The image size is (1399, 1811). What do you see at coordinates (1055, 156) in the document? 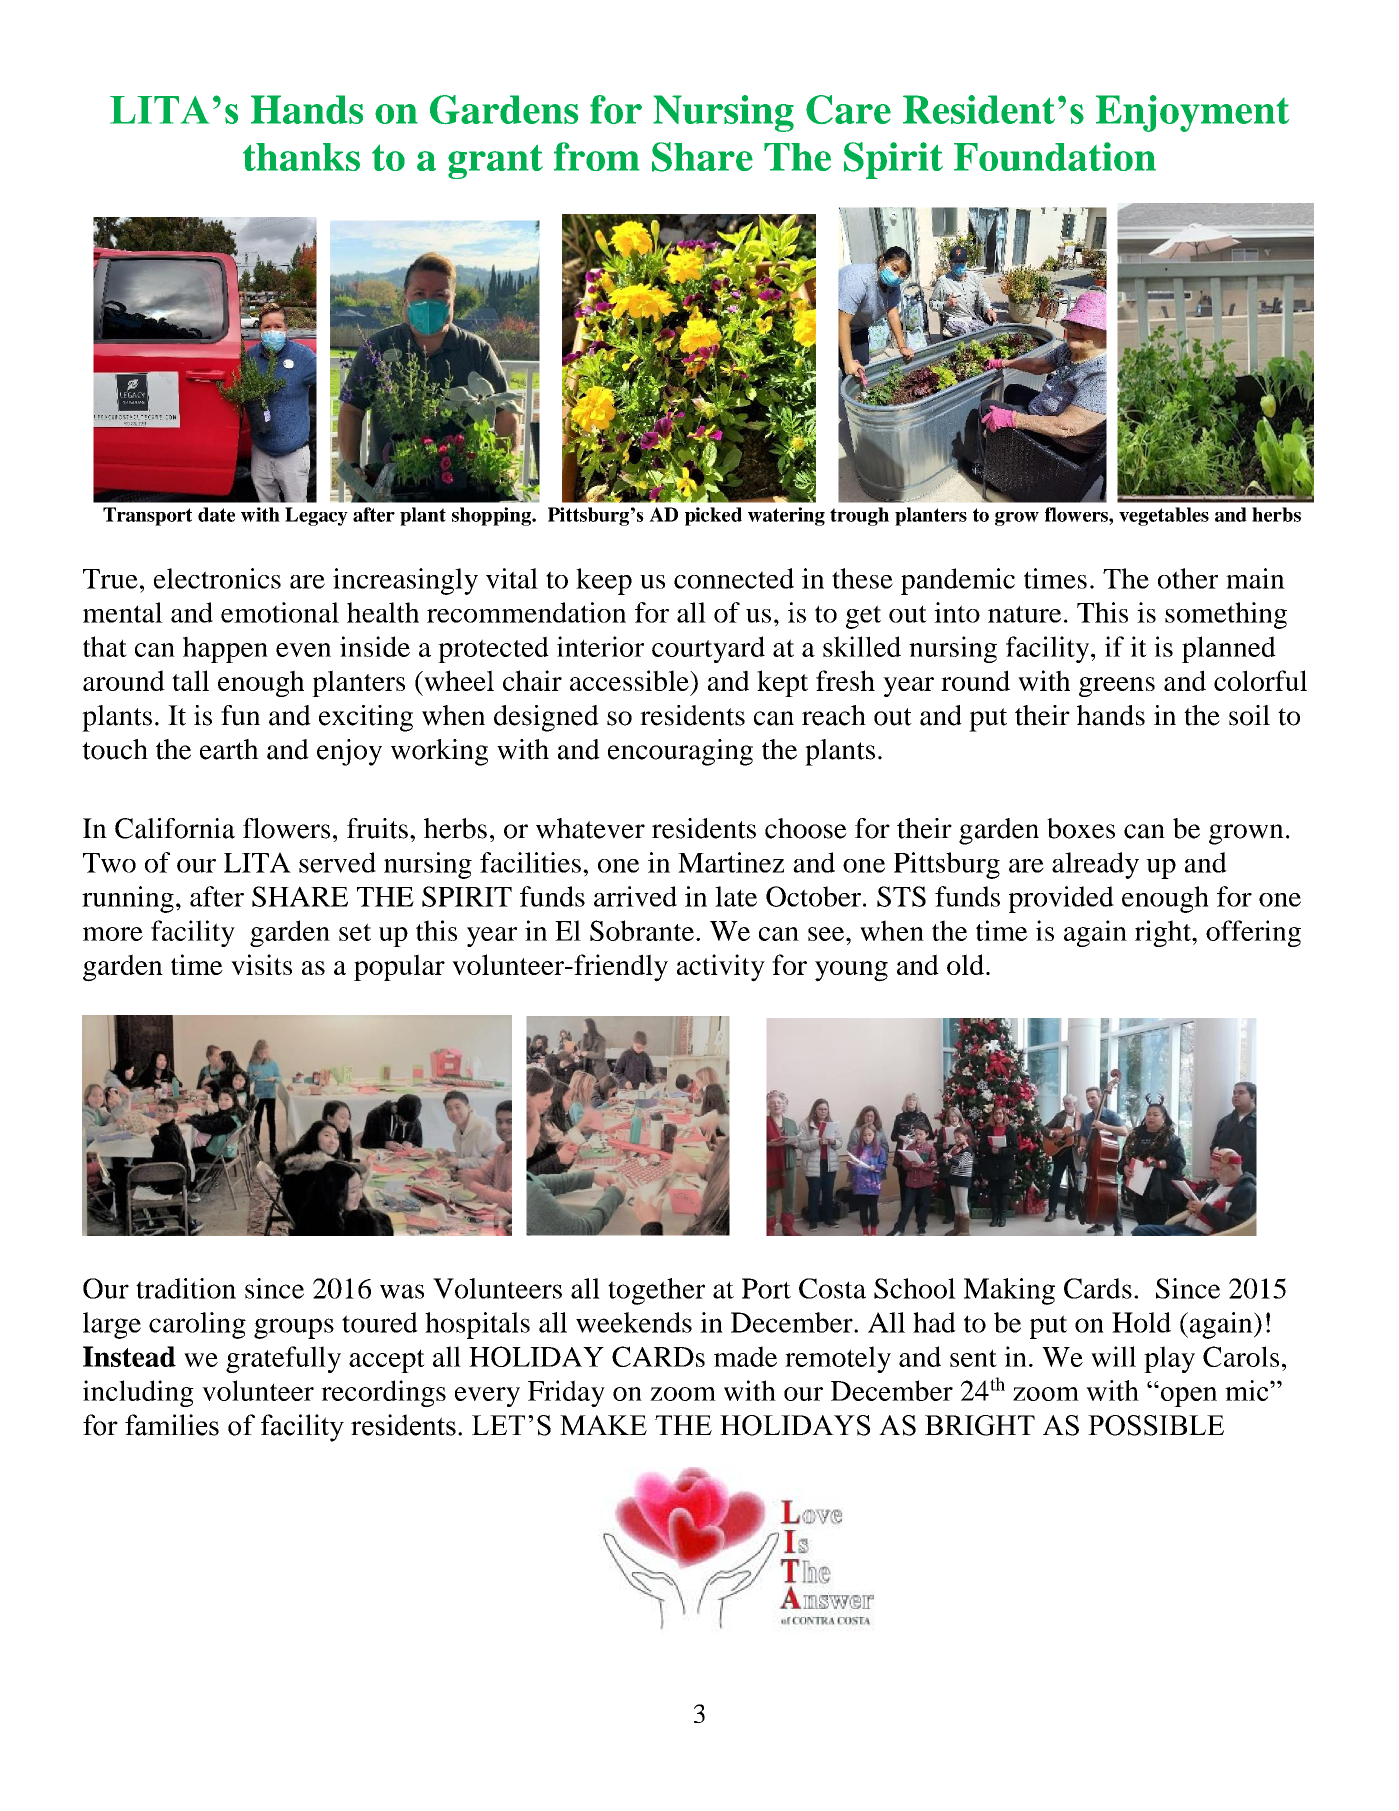
I see `Foundation` at bounding box center [1055, 156].
